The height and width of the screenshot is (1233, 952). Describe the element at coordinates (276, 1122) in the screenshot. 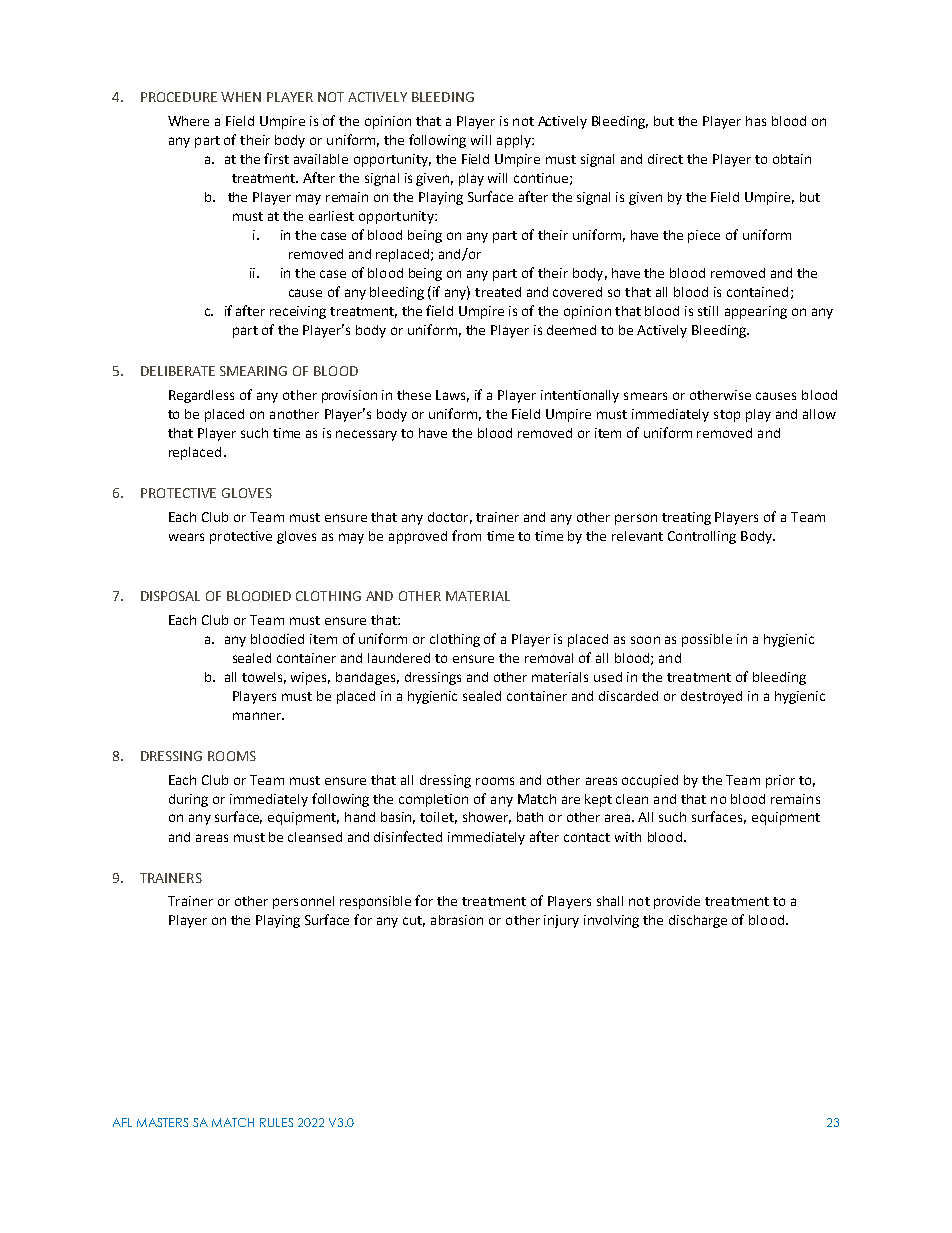

I see `RULES` at that location.
